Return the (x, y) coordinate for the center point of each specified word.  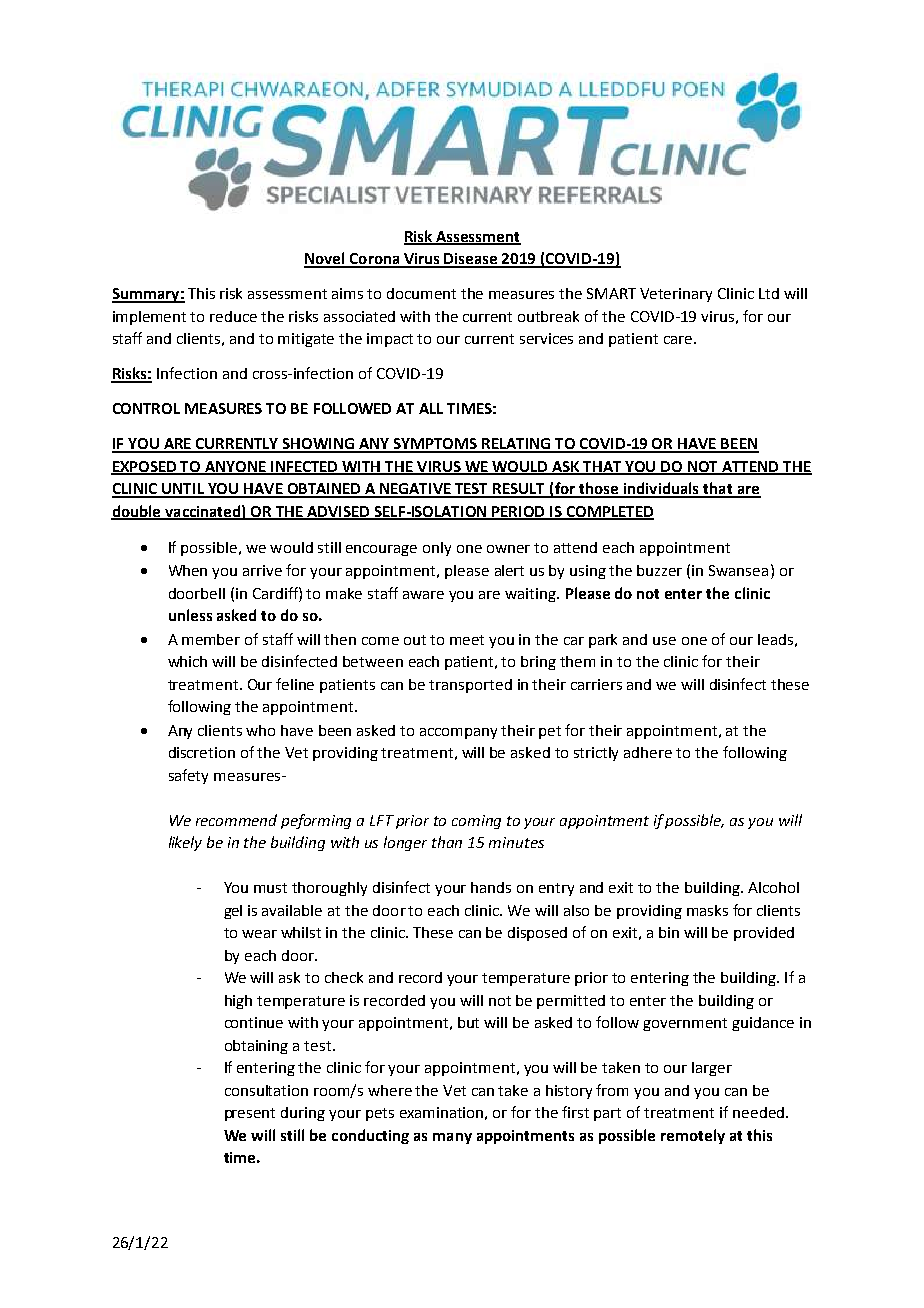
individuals (661, 489)
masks (707, 910)
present (250, 1114)
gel (233, 912)
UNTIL (183, 490)
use (664, 641)
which (187, 661)
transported (470, 686)
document (421, 293)
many (452, 1138)
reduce (233, 316)
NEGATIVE (415, 490)
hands (491, 887)
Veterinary (676, 295)
